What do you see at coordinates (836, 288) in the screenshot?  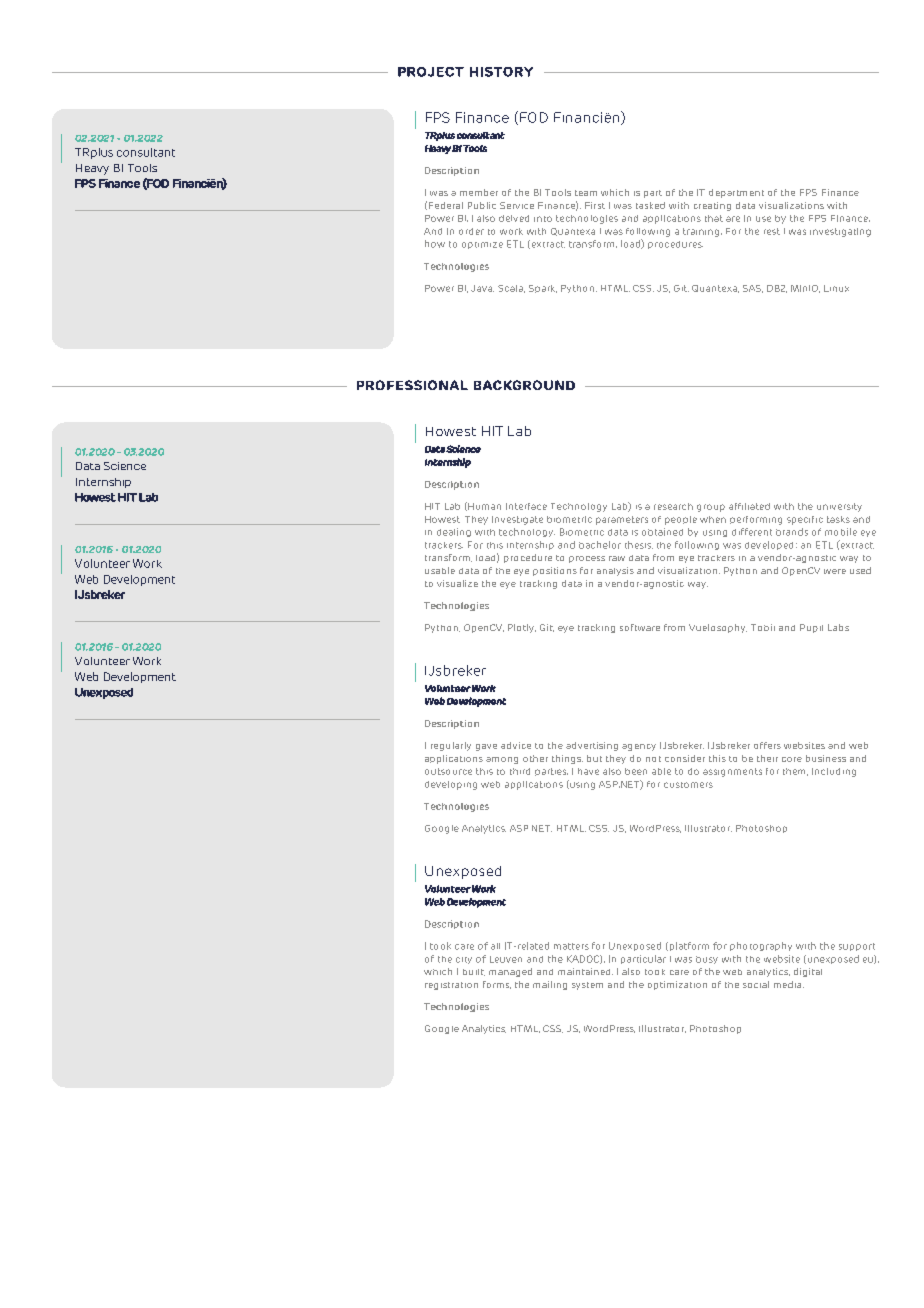 I see `Linux` at bounding box center [836, 288].
